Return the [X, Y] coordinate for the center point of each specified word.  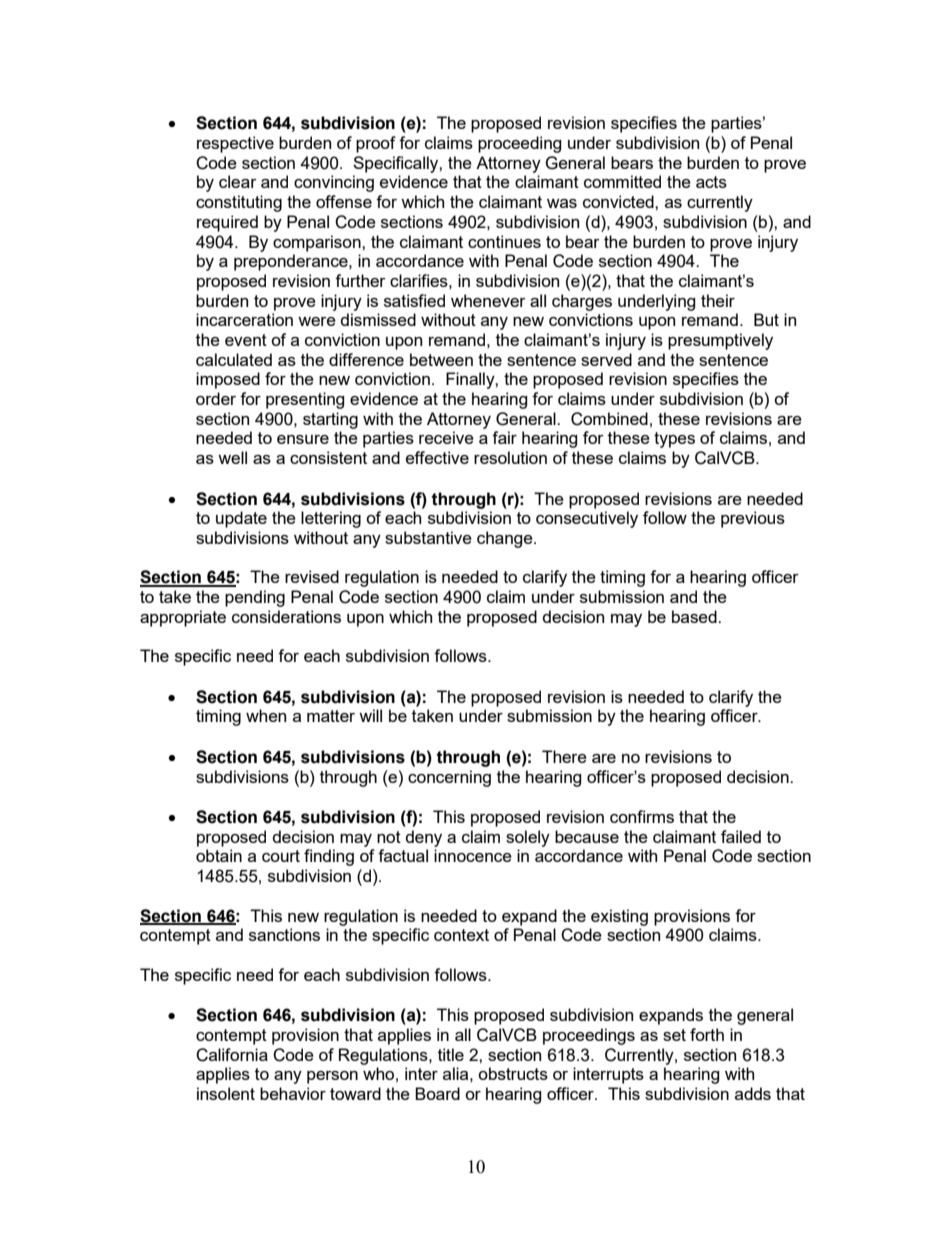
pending [255, 598]
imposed [228, 380]
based [695, 616]
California [232, 1055]
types [674, 440]
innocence [473, 855]
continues [504, 241]
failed [741, 836]
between [441, 359]
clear [238, 181]
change [506, 539]
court [281, 856]
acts [711, 182]
